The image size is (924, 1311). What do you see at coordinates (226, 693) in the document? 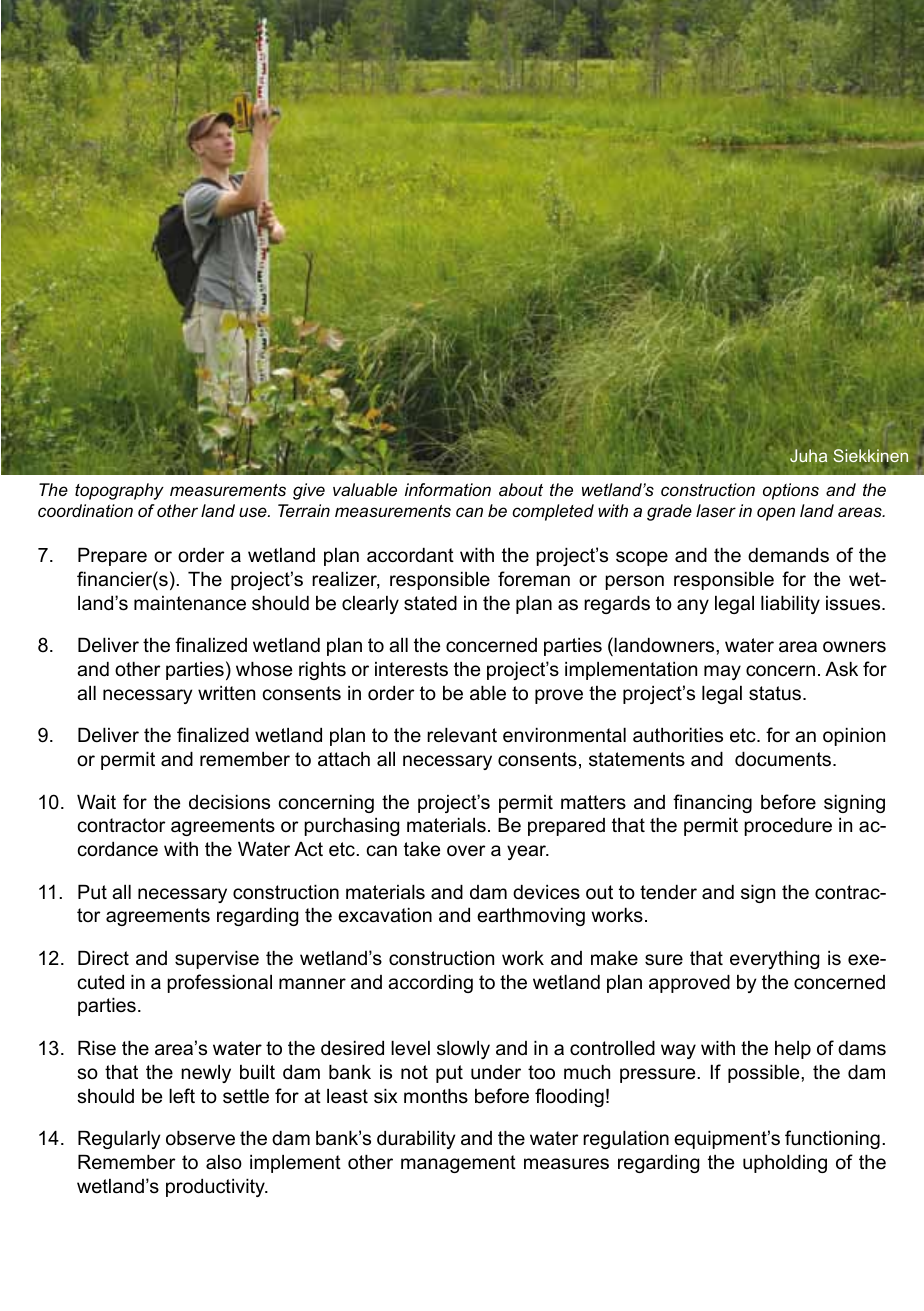
I see `written` at bounding box center [226, 693].
